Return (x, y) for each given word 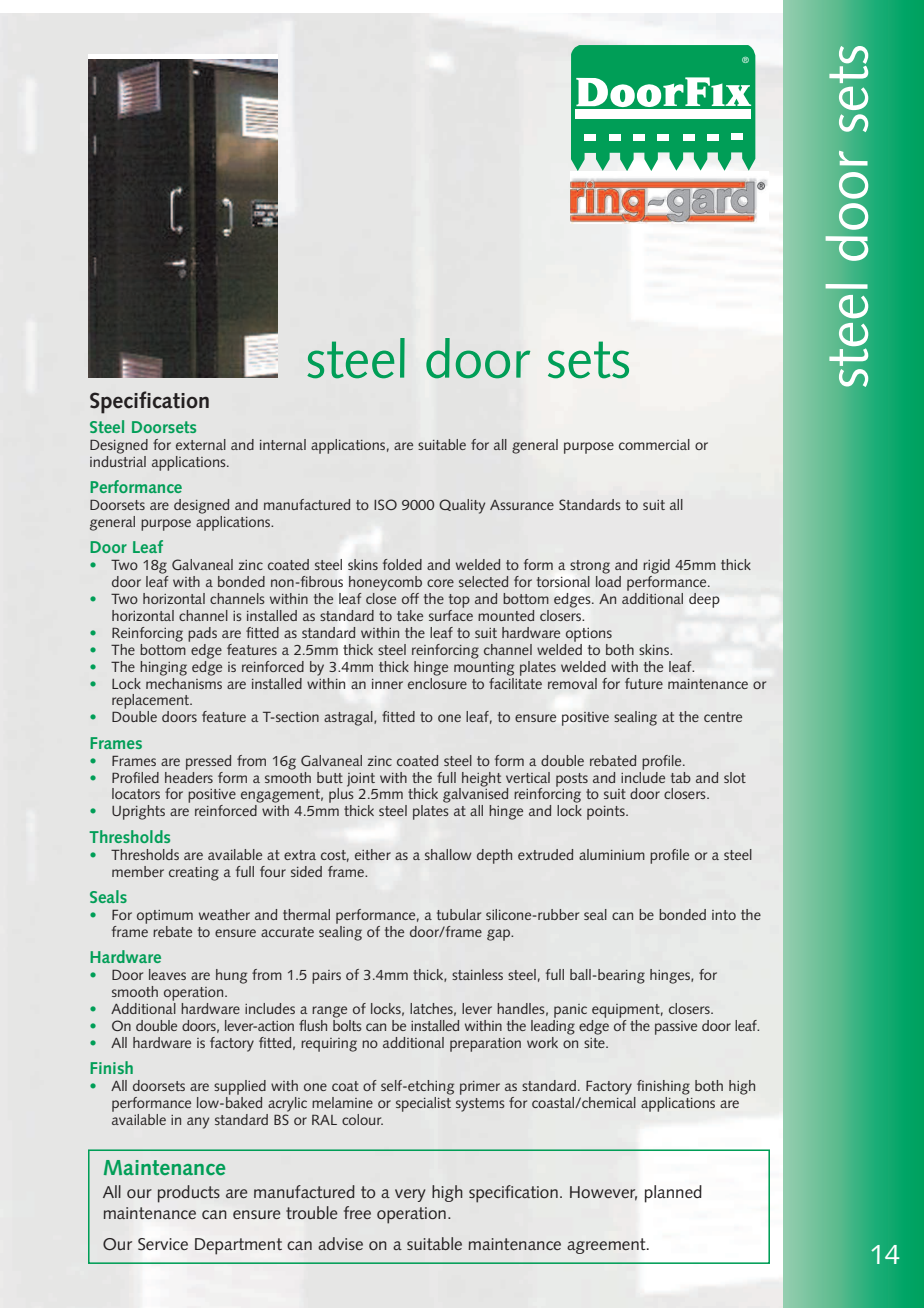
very (410, 1195)
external (201, 444)
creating (194, 874)
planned (673, 1194)
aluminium (612, 854)
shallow (448, 854)
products (189, 1194)
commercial (654, 444)
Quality (462, 506)
